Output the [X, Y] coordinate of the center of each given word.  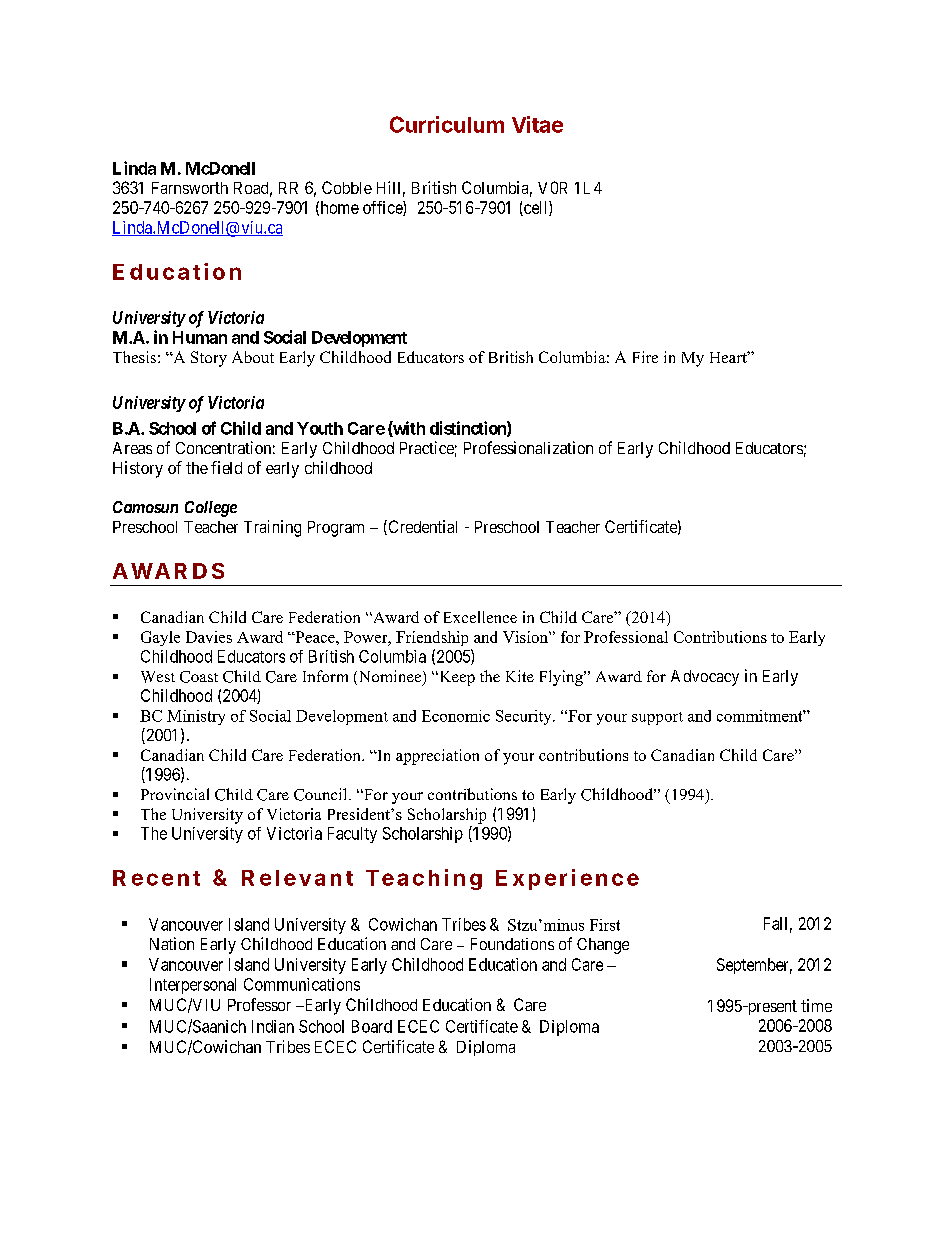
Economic [456, 716]
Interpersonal [193, 986]
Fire [645, 357]
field [226, 467]
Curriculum [447, 124]
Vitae [537, 124]
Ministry [196, 717]
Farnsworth [190, 188]
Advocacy [705, 678]
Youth [320, 428]
